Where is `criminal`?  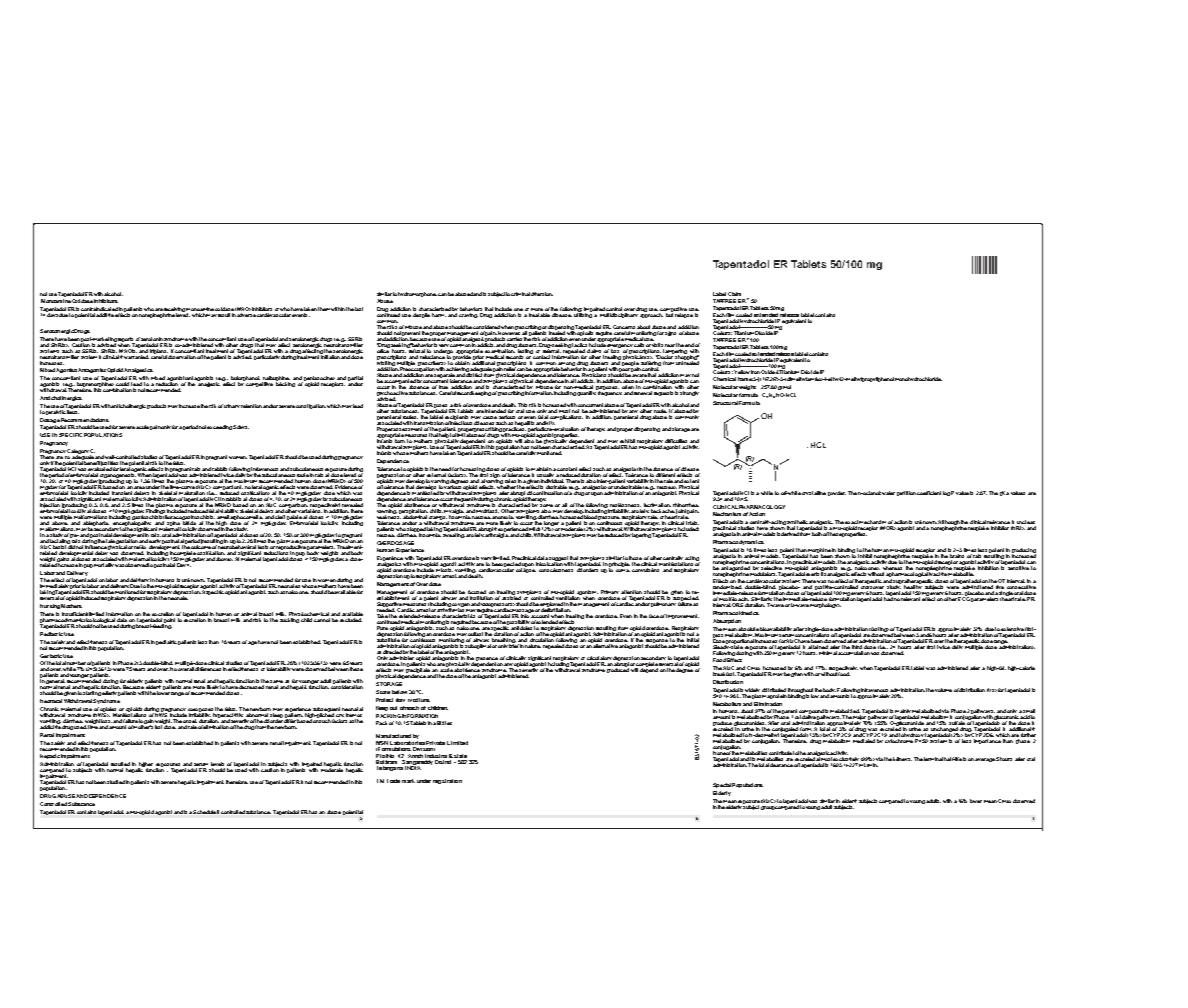 criminal is located at coordinates (520, 294).
